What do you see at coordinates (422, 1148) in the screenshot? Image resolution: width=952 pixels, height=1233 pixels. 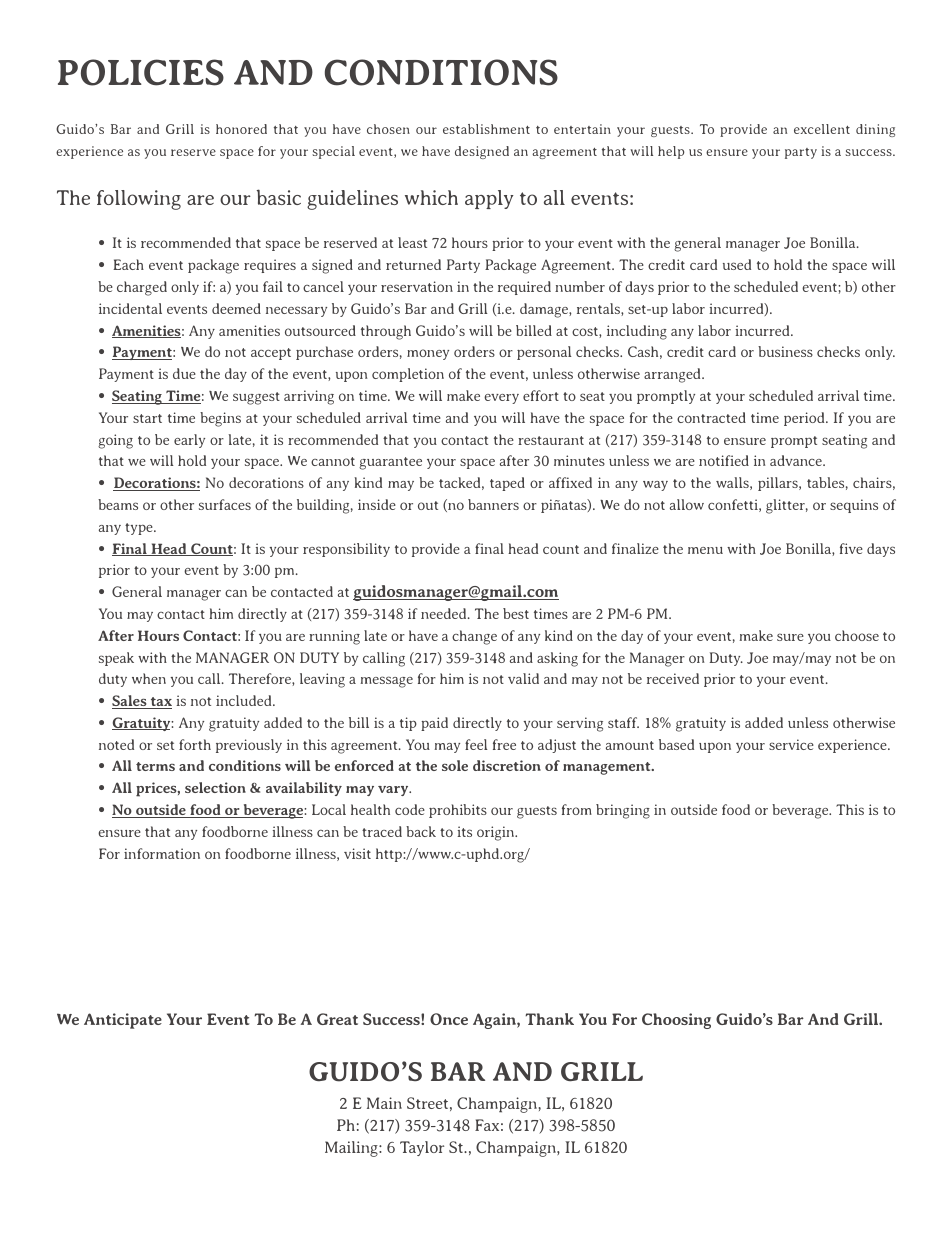 I see `Taylor` at bounding box center [422, 1148].
